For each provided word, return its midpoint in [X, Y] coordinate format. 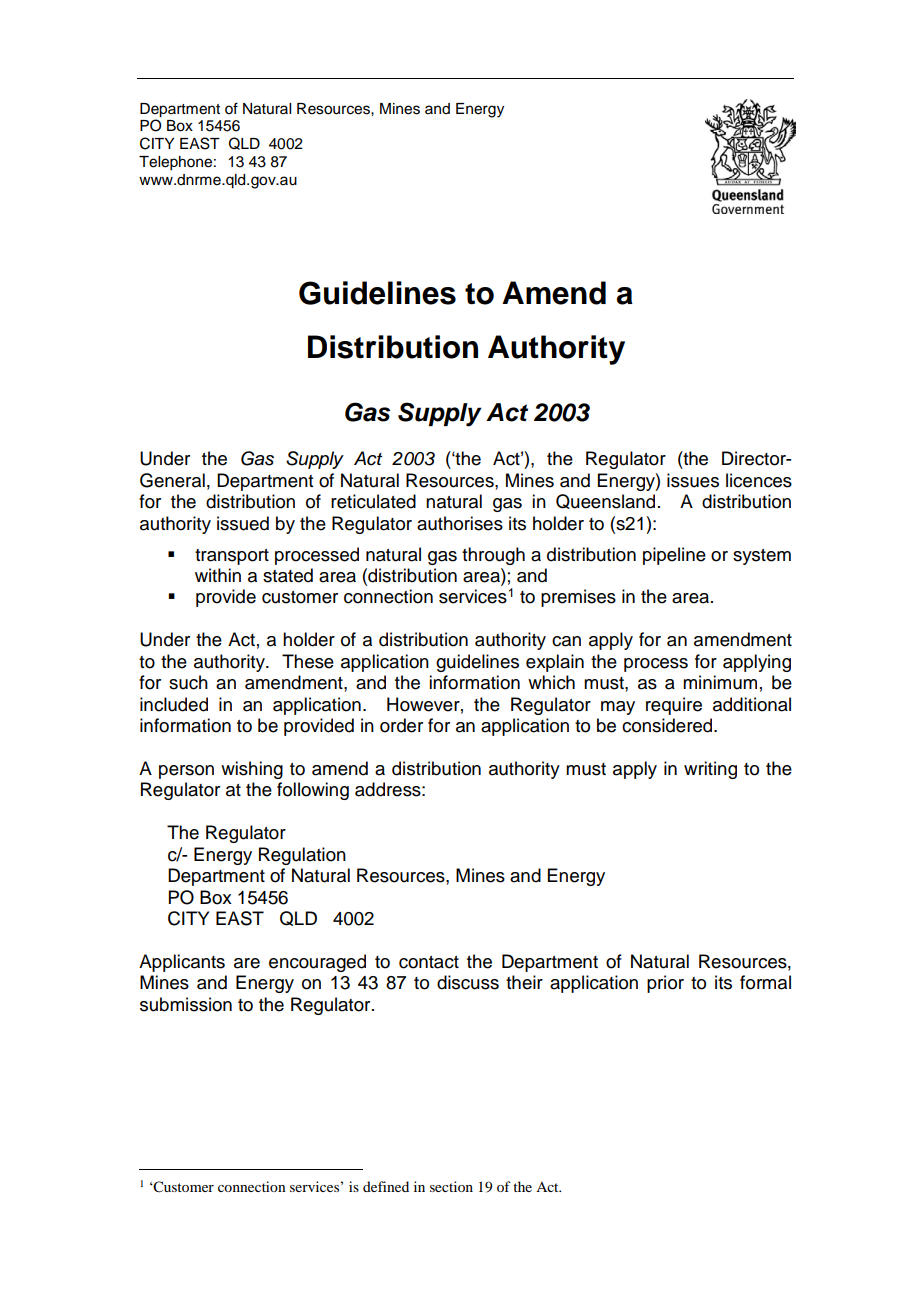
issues [693, 480]
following [313, 791]
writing [710, 770]
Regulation [302, 856]
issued [243, 523]
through [493, 556]
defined [386, 1186]
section [451, 1186]
